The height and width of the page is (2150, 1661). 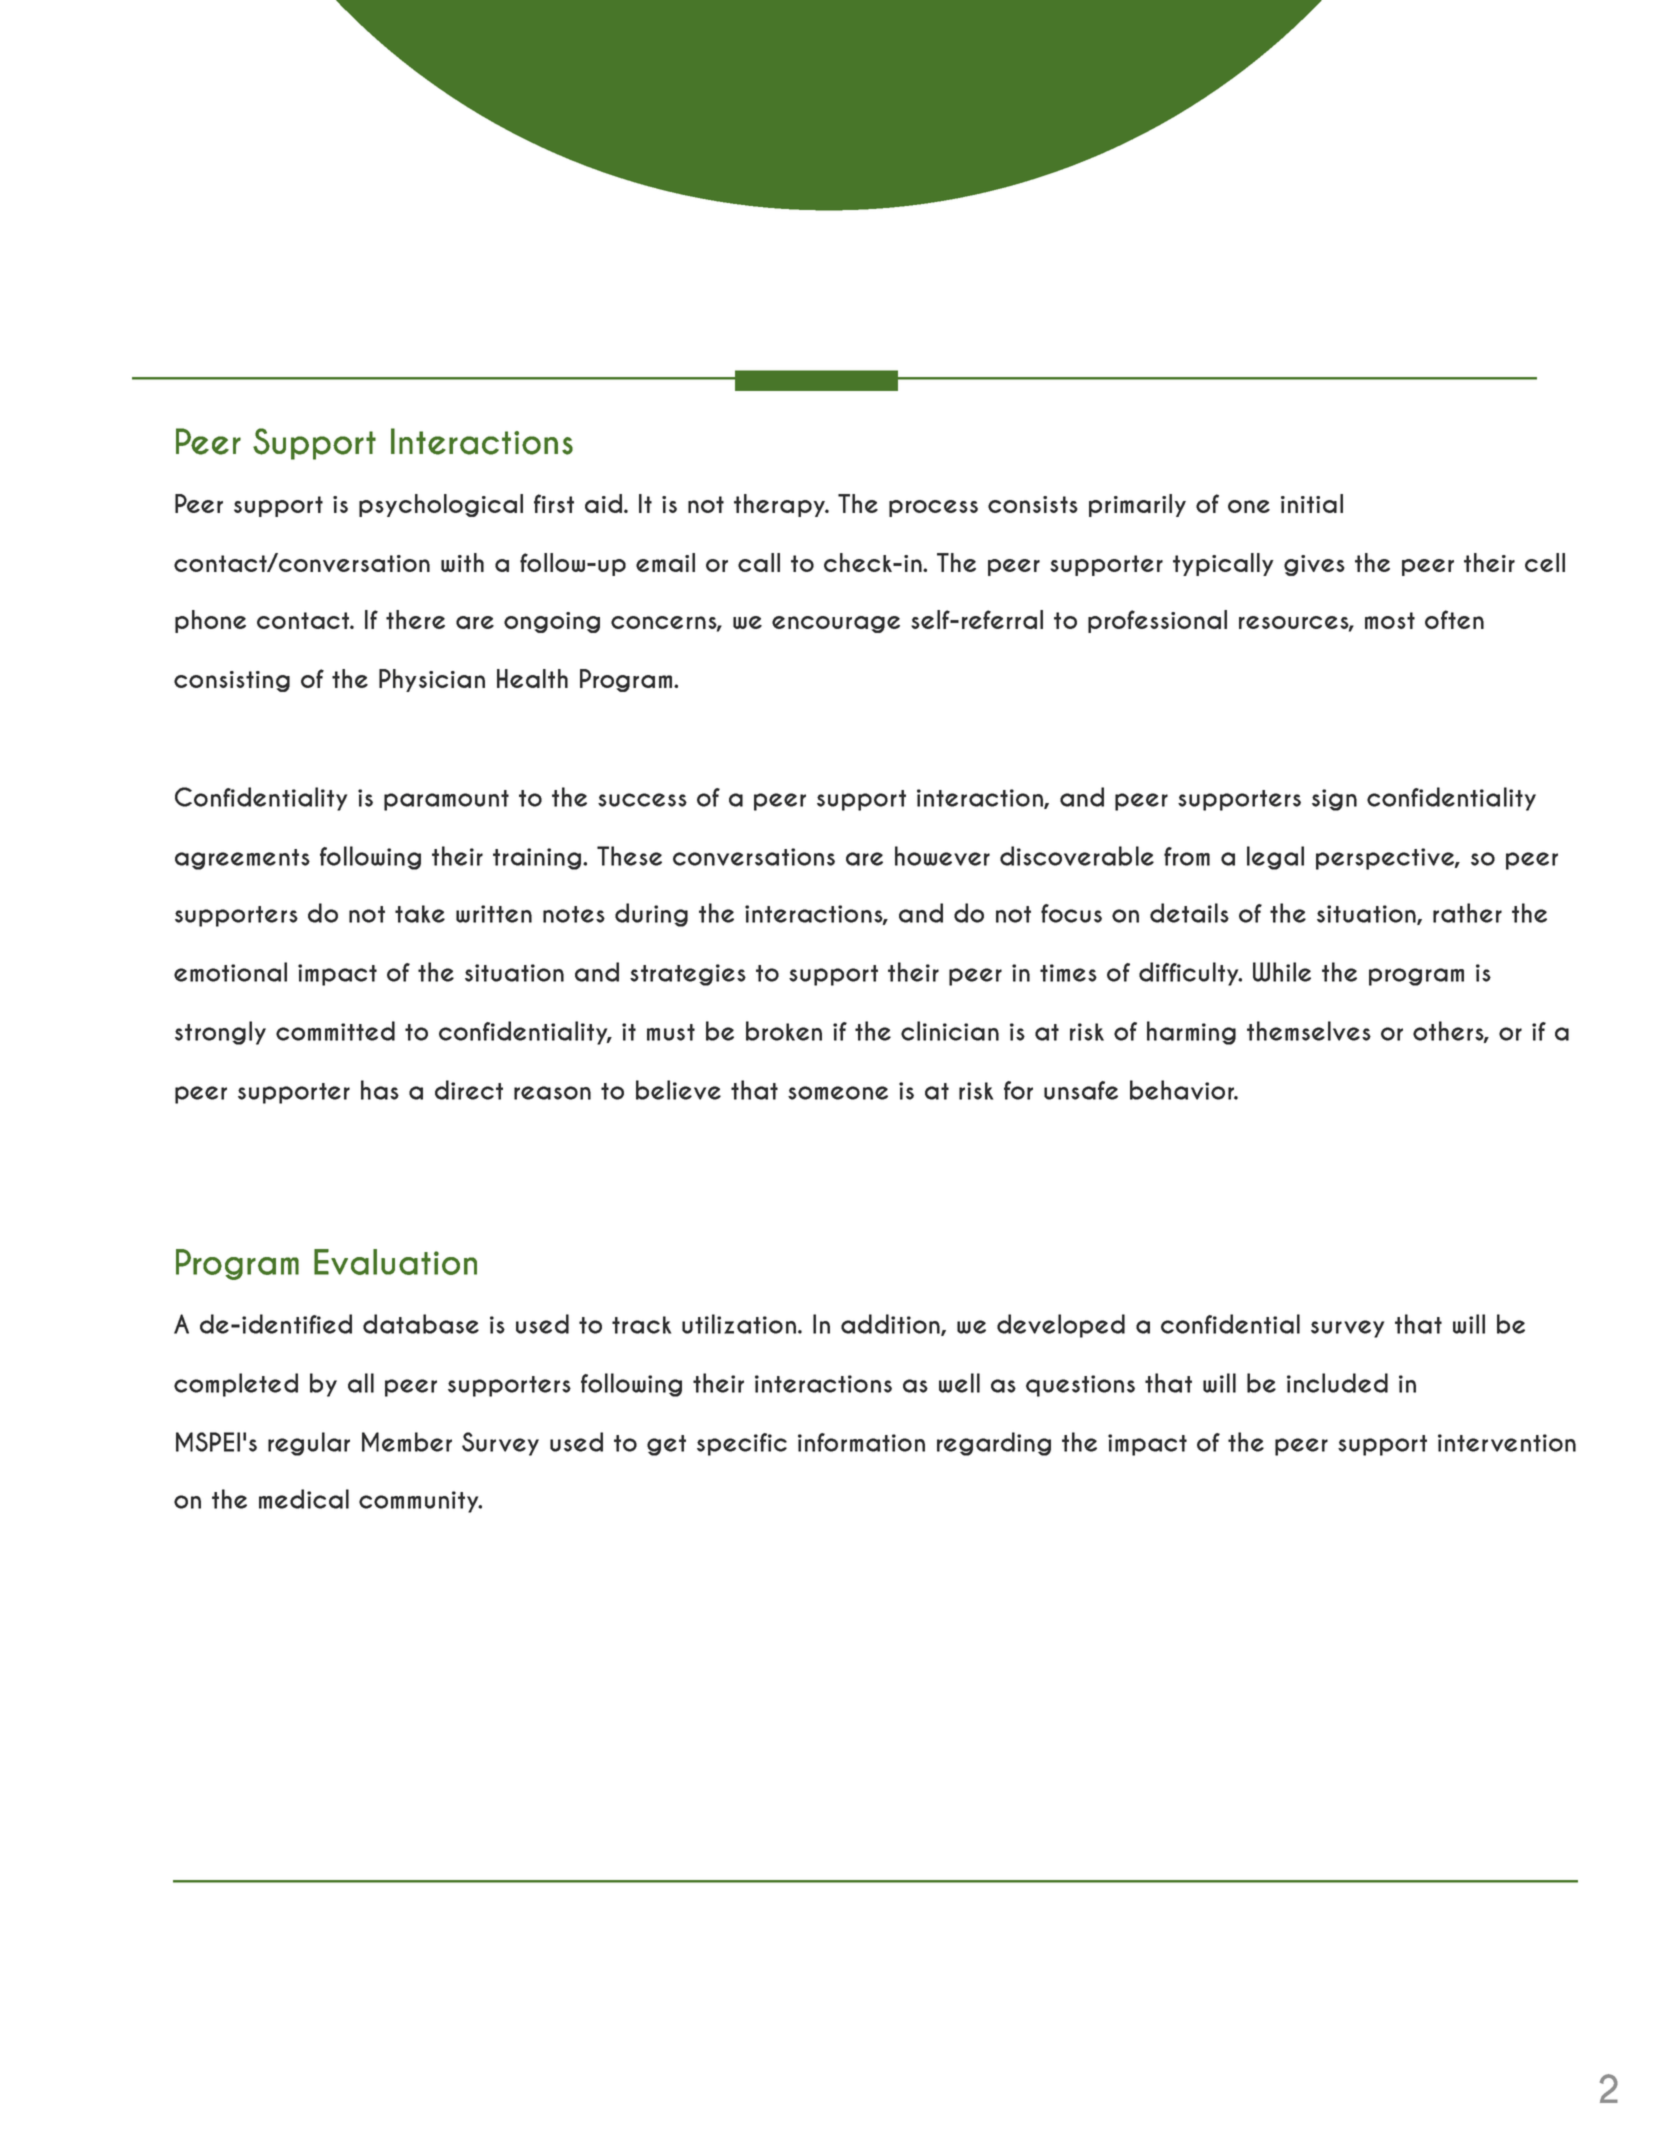 What do you see at coordinates (441, 505) in the page?
I see `psychological` at bounding box center [441, 505].
